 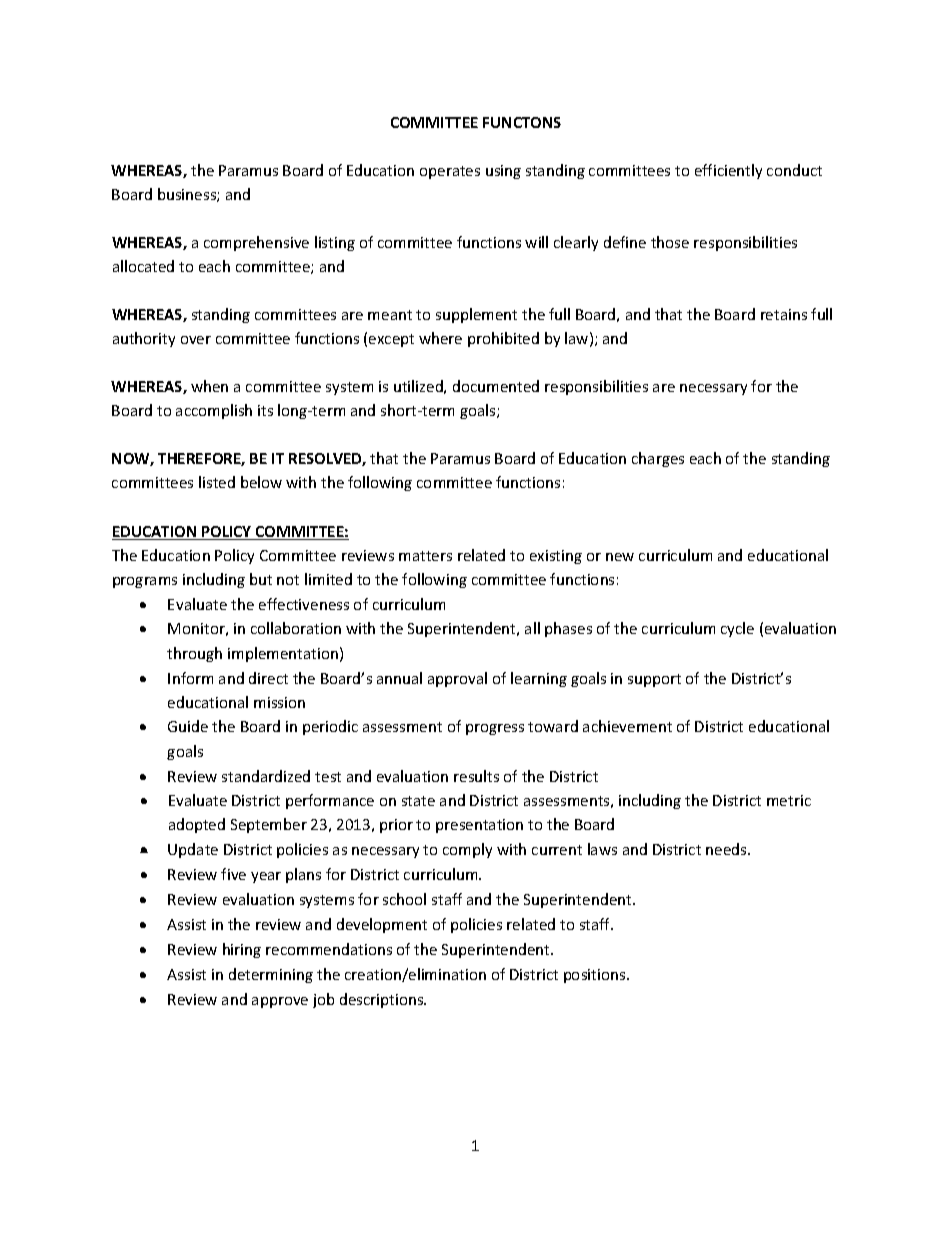 What do you see at coordinates (495, 729) in the page?
I see `progress` at bounding box center [495, 729].
